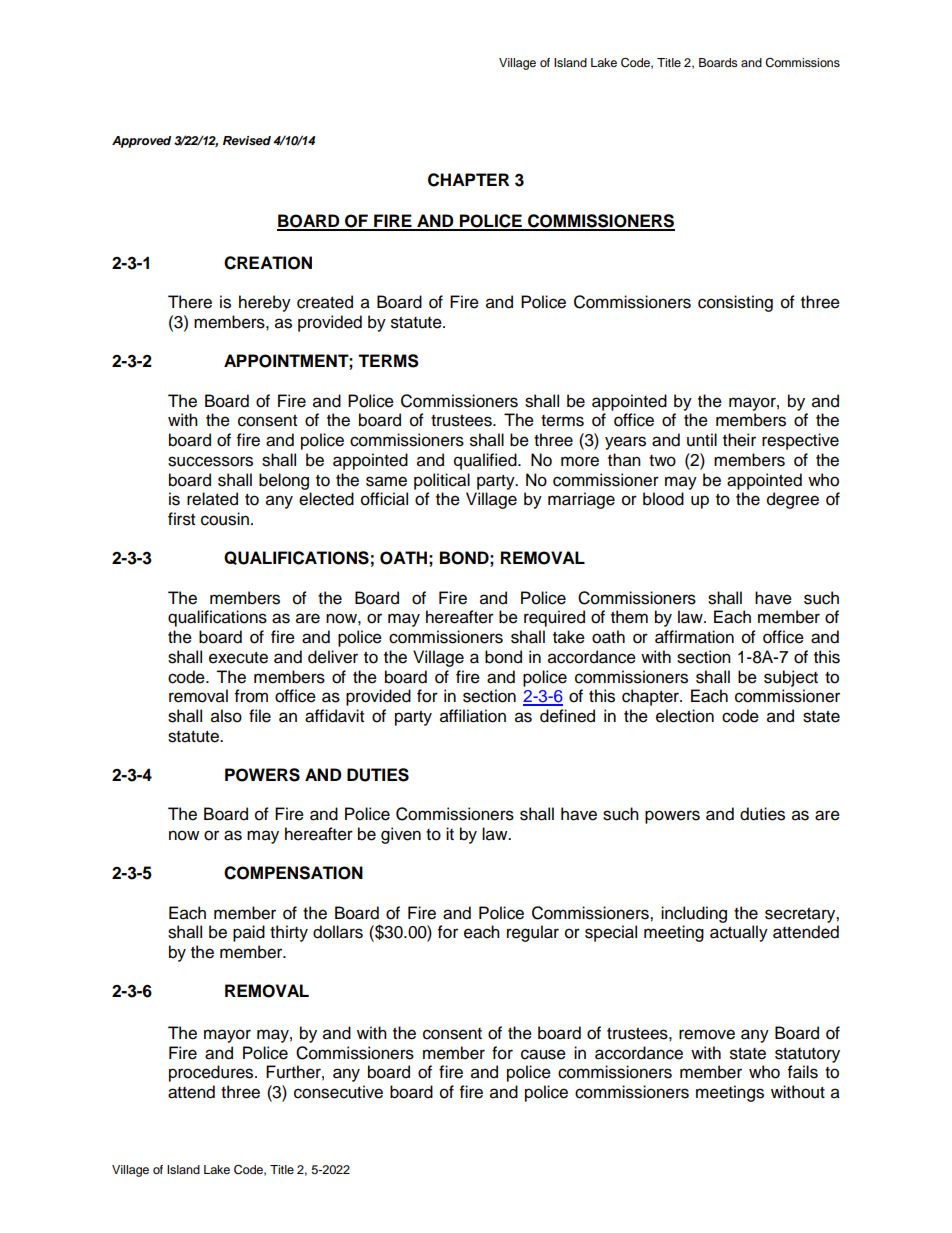 The image size is (952, 1233). What do you see at coordinates (543, 1054) in the page?
I see `cause` at bounding box center [543, 1054].
